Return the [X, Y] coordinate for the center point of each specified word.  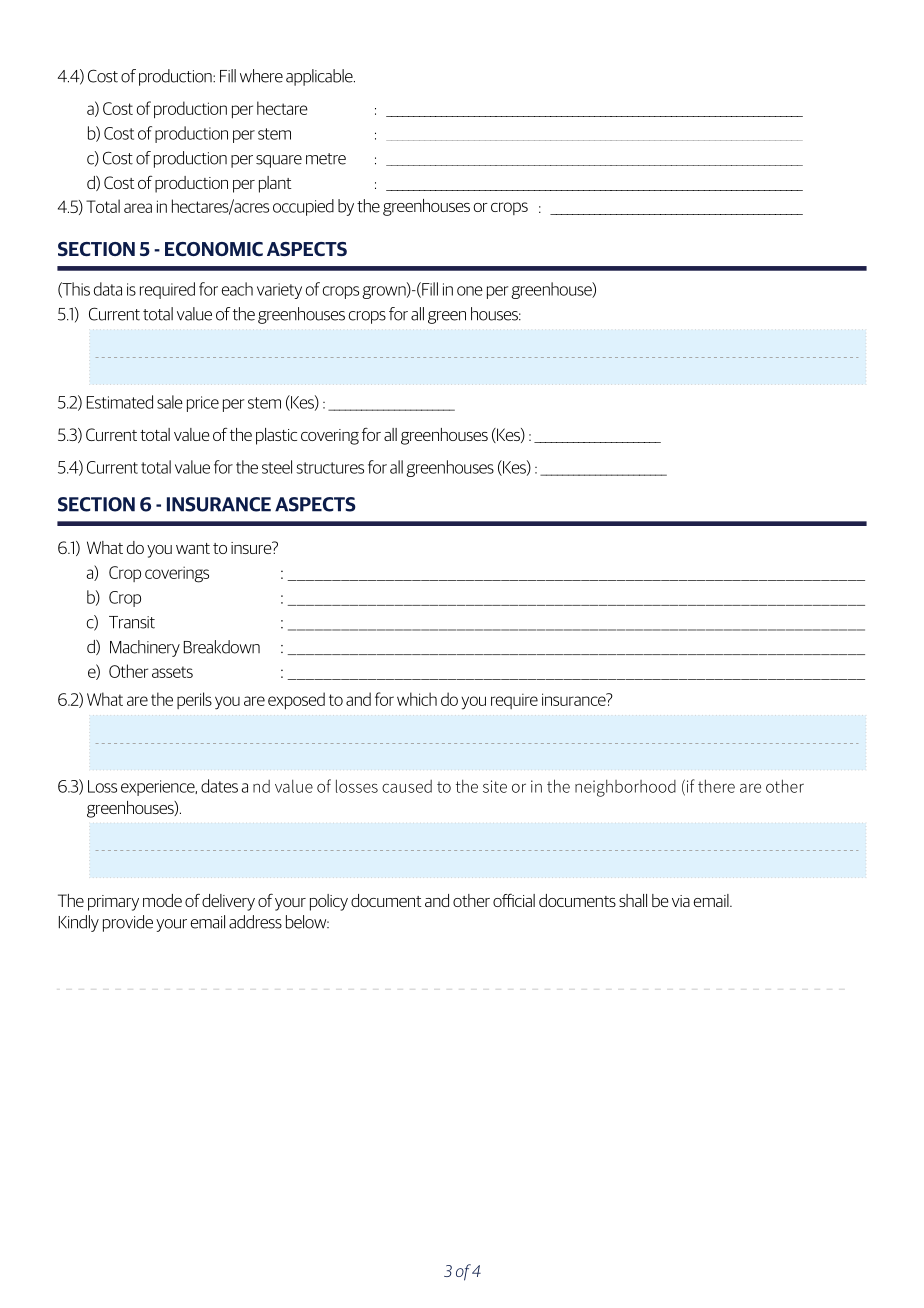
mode [162, 900]
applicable [320, 77]
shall [633, 900]
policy [329, 902]
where [261, 76]
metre [326, 159]
